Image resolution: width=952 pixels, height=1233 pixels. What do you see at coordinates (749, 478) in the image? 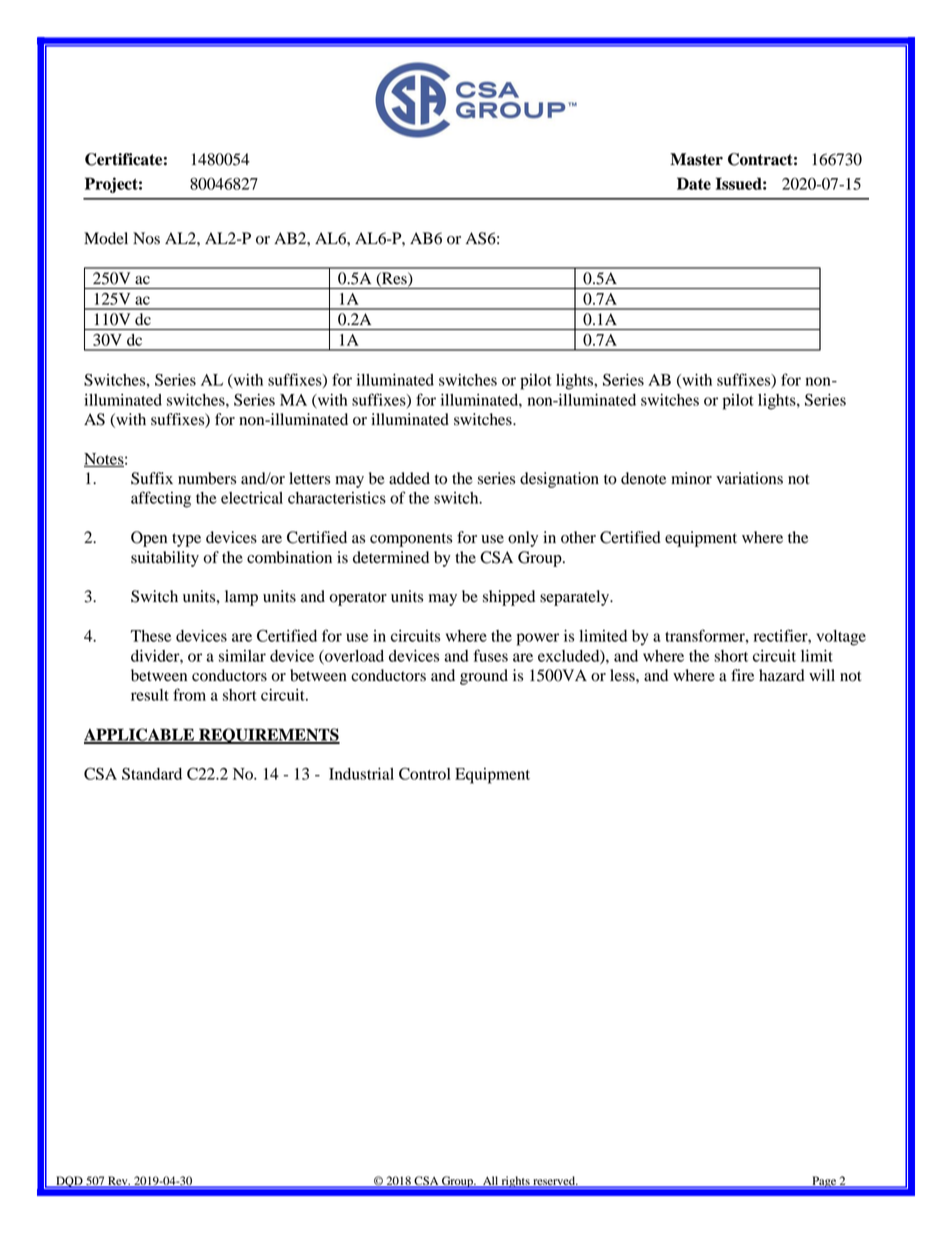
I see `variations` at bounding box center [749, 478].
